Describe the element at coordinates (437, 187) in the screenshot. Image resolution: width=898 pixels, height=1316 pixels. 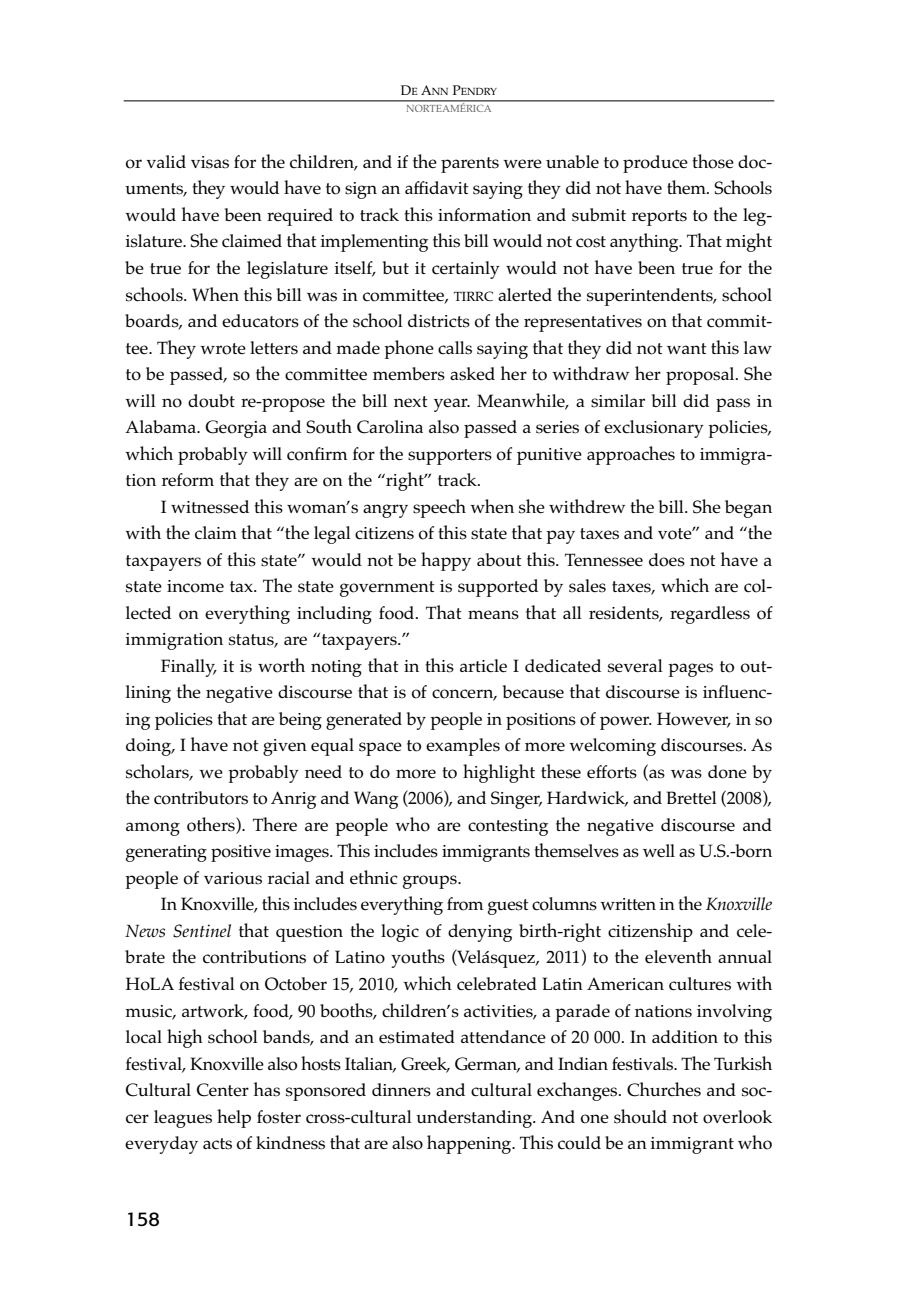
I see `affidavit` at that location.
